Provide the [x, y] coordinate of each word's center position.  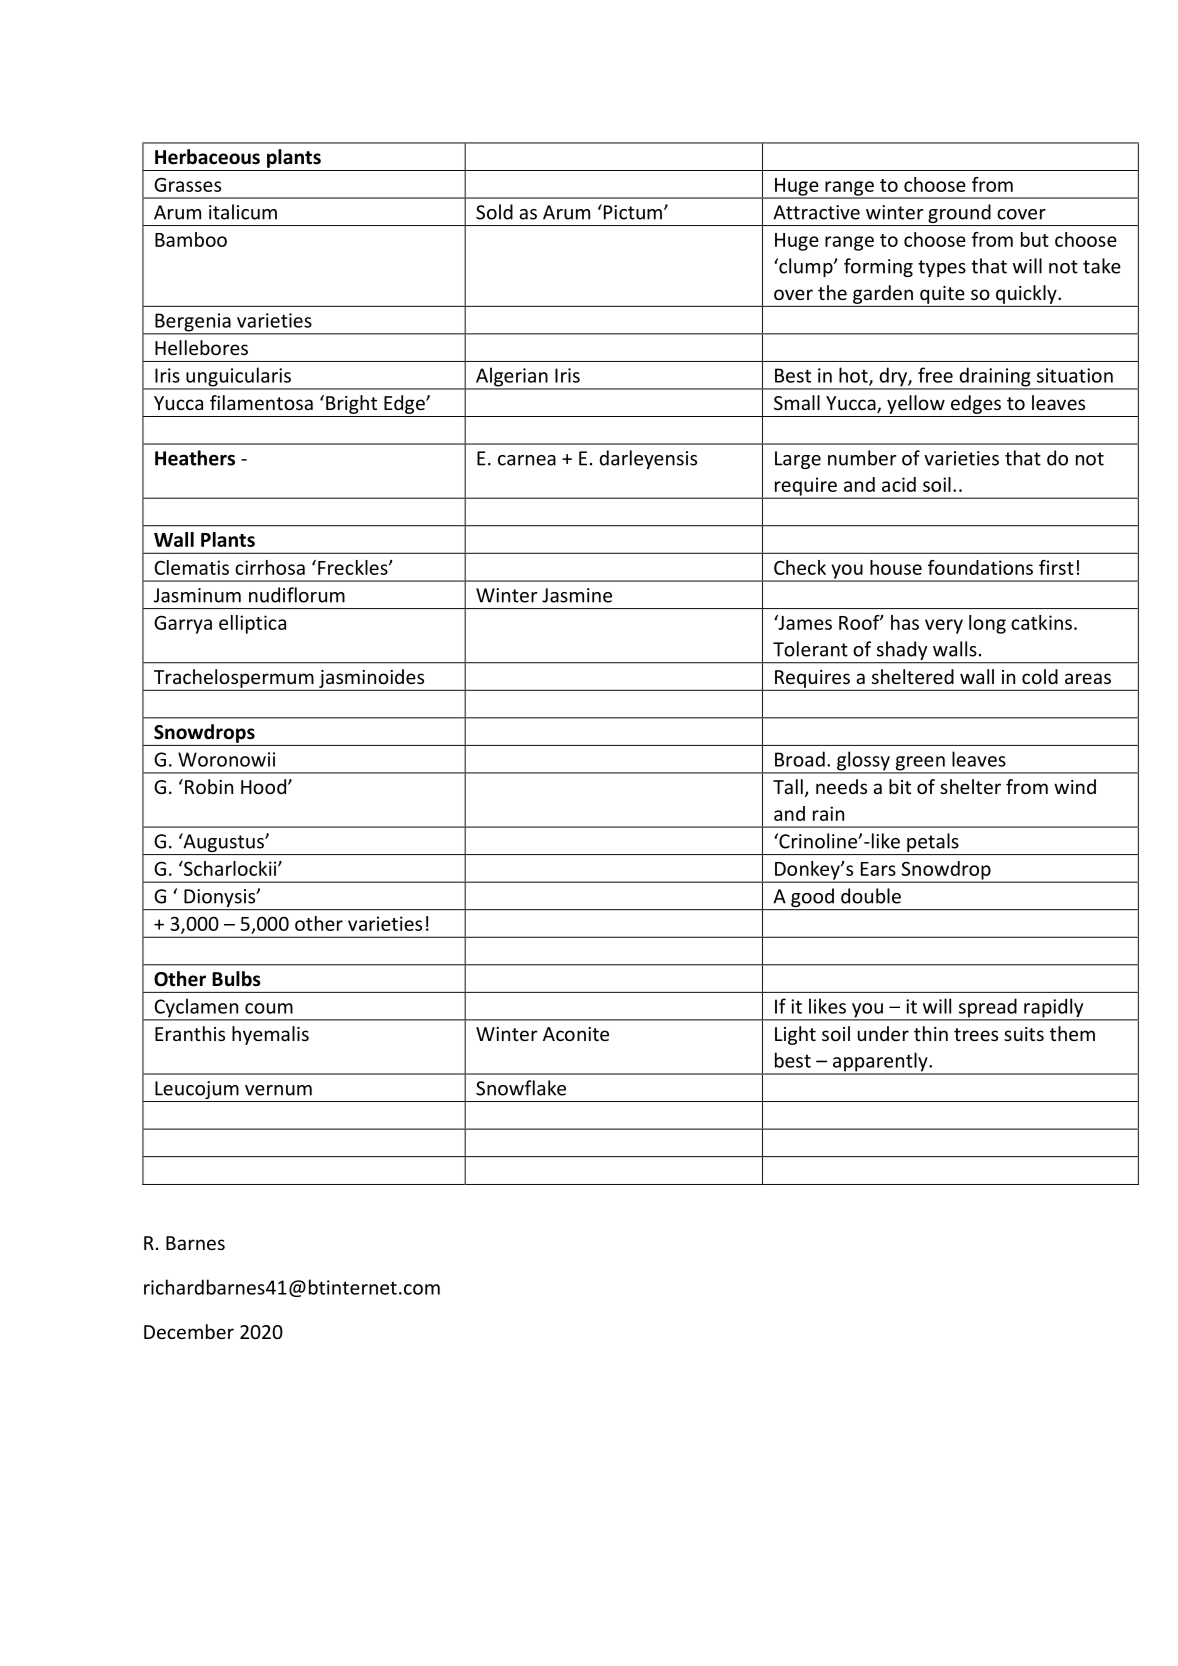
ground [959, 215]
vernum [278, 1090]
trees [976, 1034]
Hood [263, 786]
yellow [916, 404]
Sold [494, 212]
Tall [788, 786]
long [987, 624]
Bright [351, 404]
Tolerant [810, 649]
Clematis [192, 567]
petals [933, 844]
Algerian [512, 378]
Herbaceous [207, 157]
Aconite [576, 1034]
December [189, 1331]
